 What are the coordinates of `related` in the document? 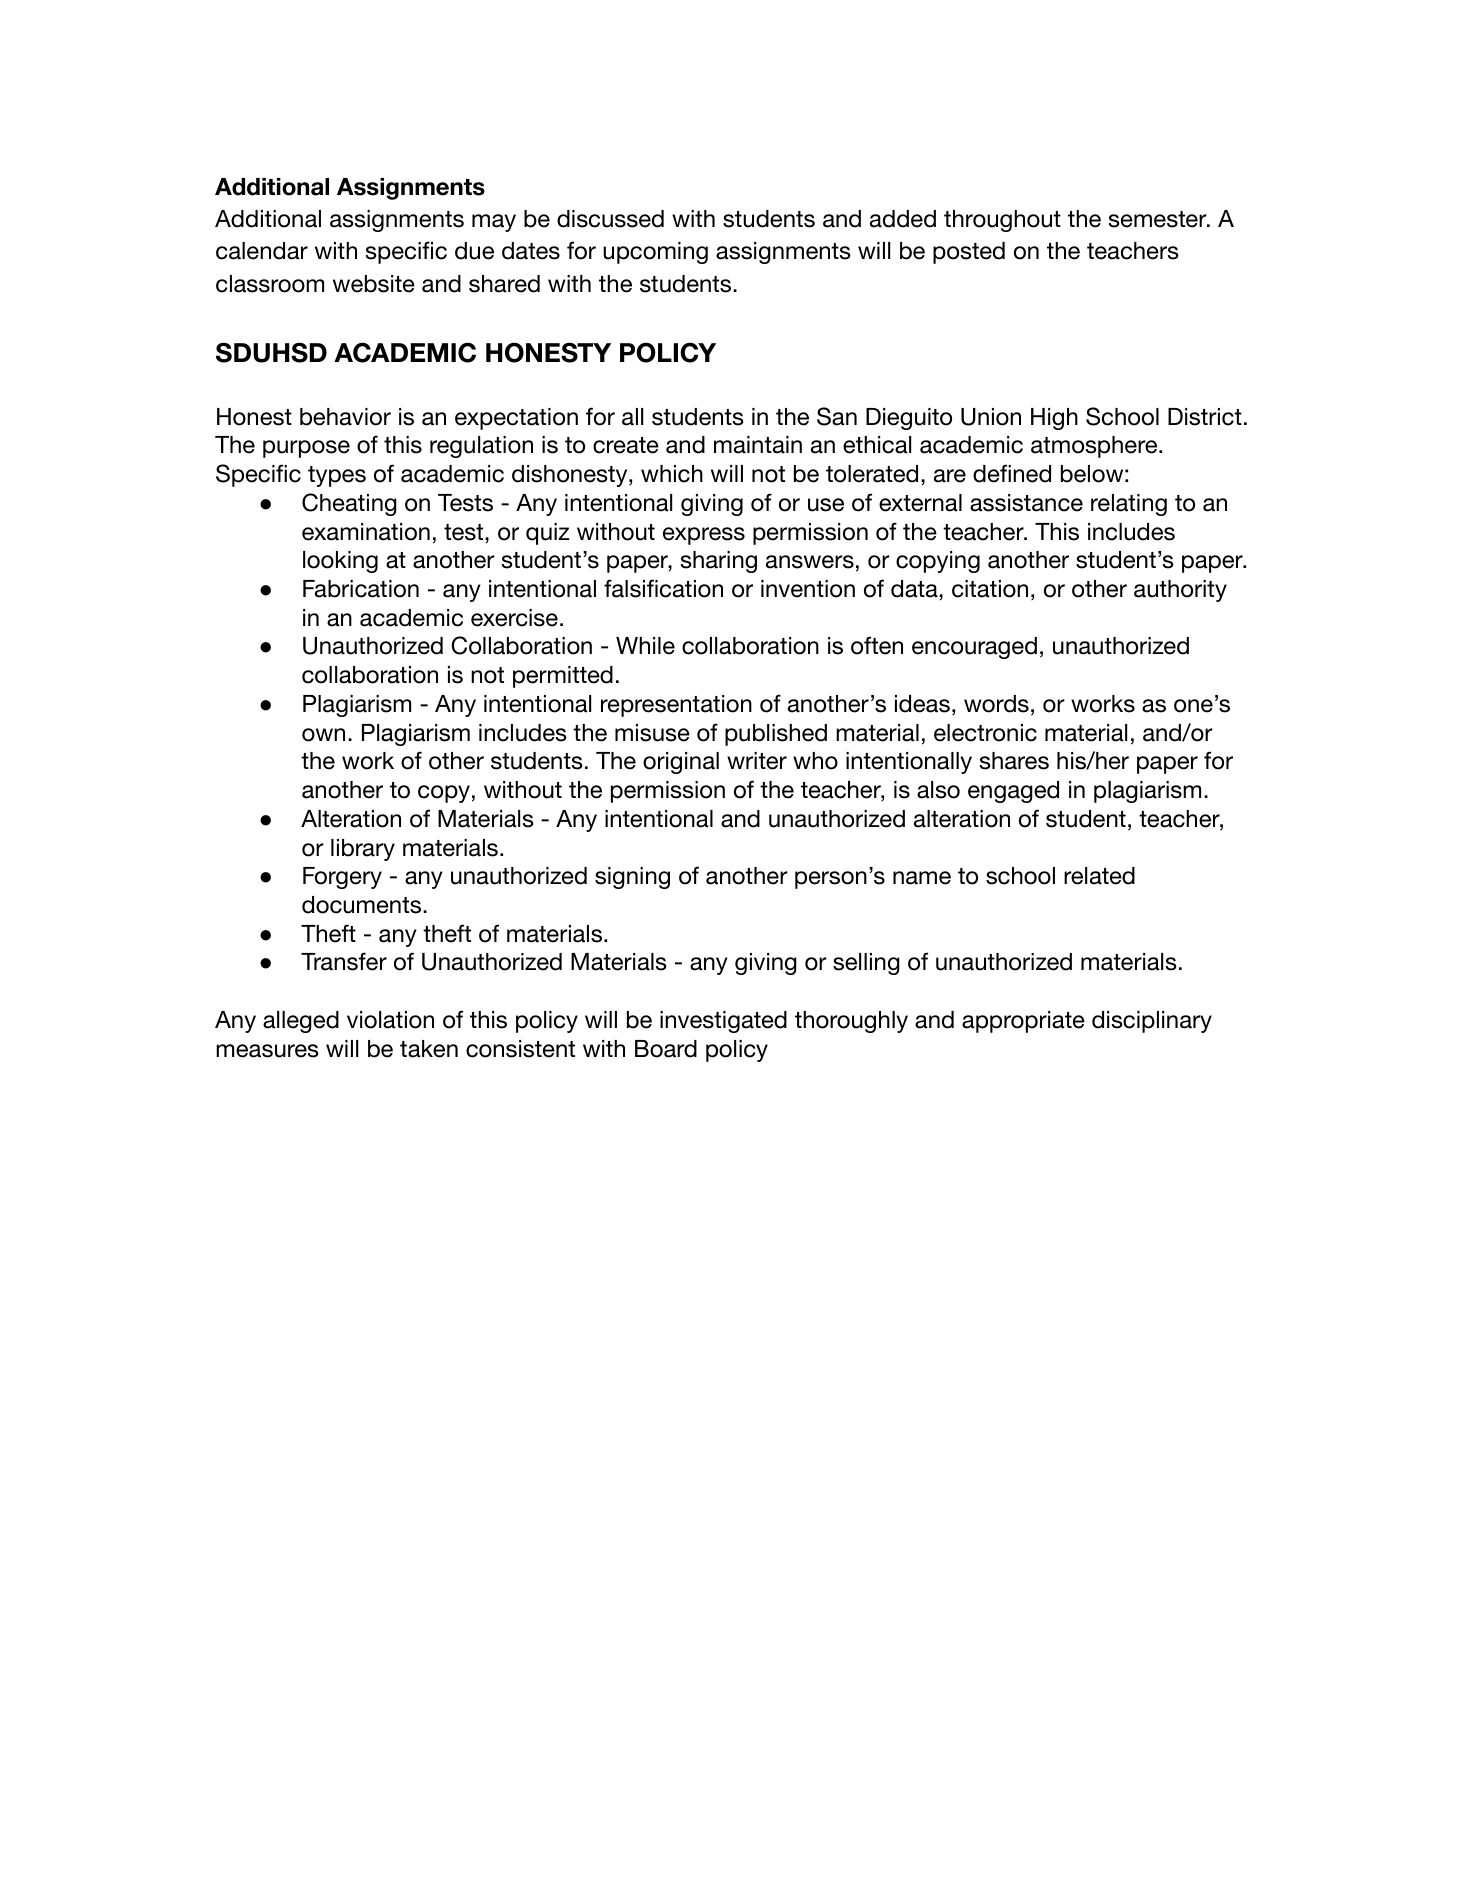 It's located at (1099, 876).
